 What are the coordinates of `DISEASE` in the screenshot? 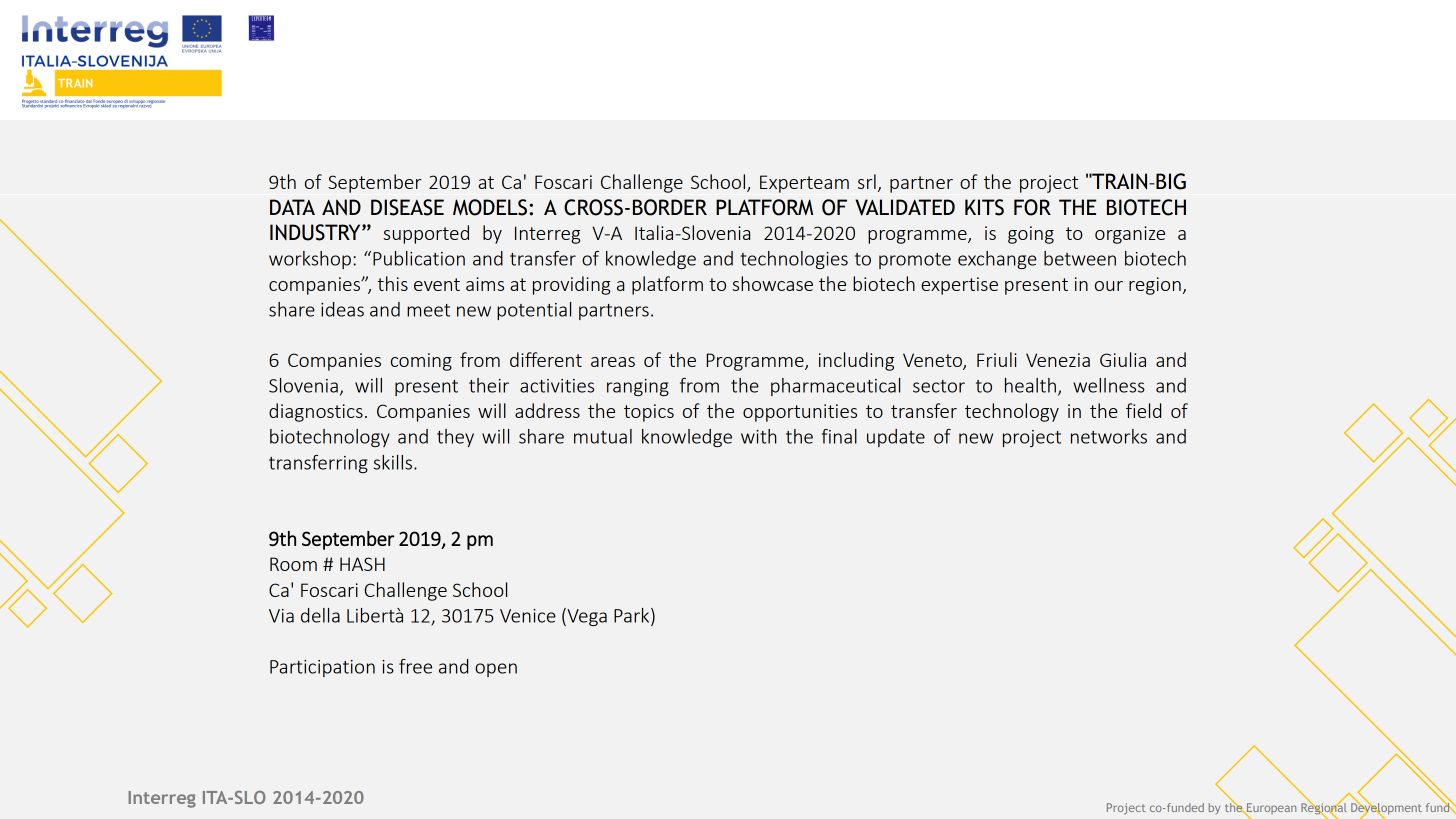 It's located at (407, 207).
